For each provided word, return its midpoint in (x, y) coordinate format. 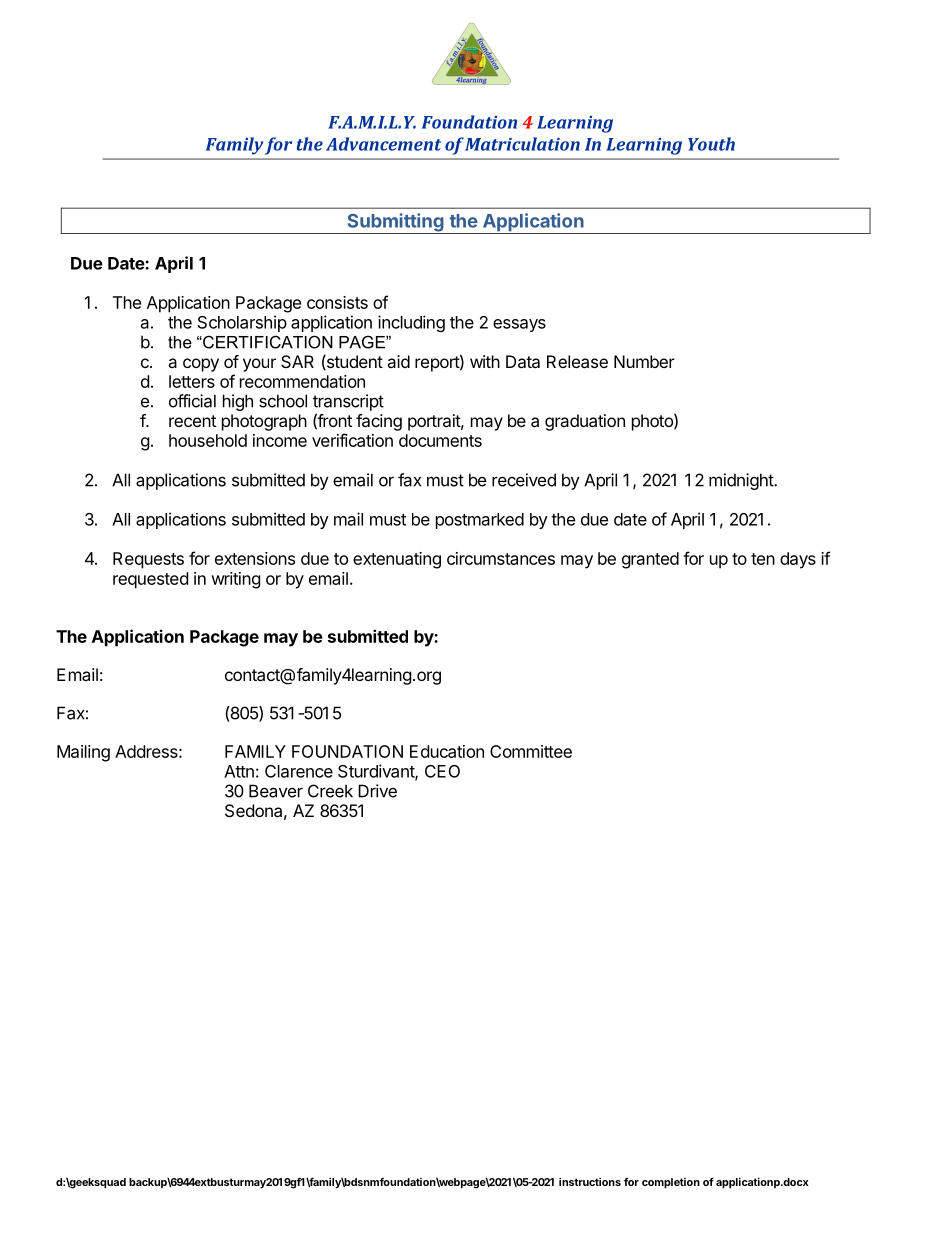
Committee (531, 751)
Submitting (395, 223)
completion (671, 1183)
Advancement (383, 144)
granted (650, 560)
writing (236, 580)
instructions (590, 1182)
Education (447, 751)
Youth (711, 144)
